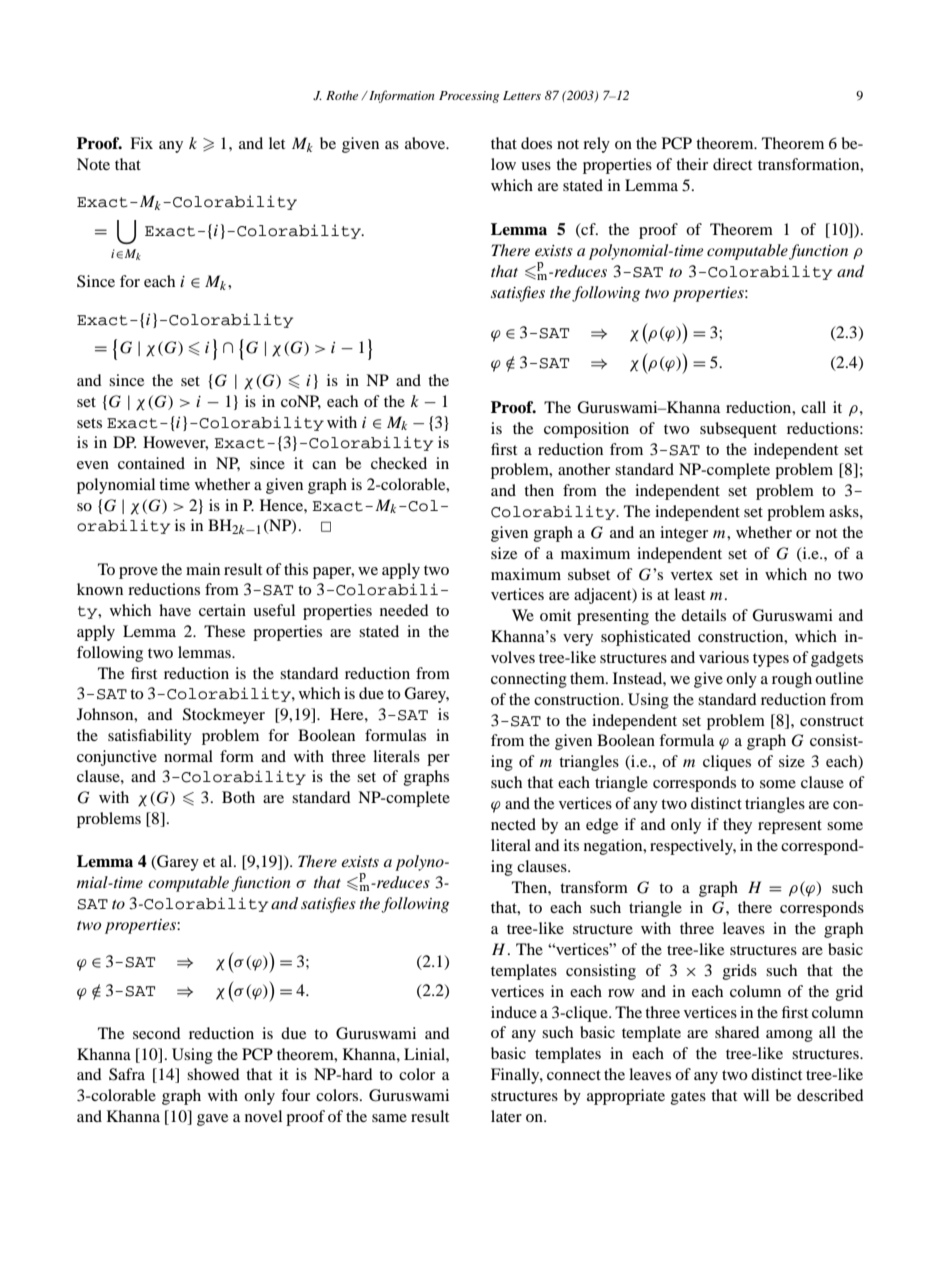  Describe the element at coordinates (213, 1074) in the screenshot. I see `showed` at that location.
